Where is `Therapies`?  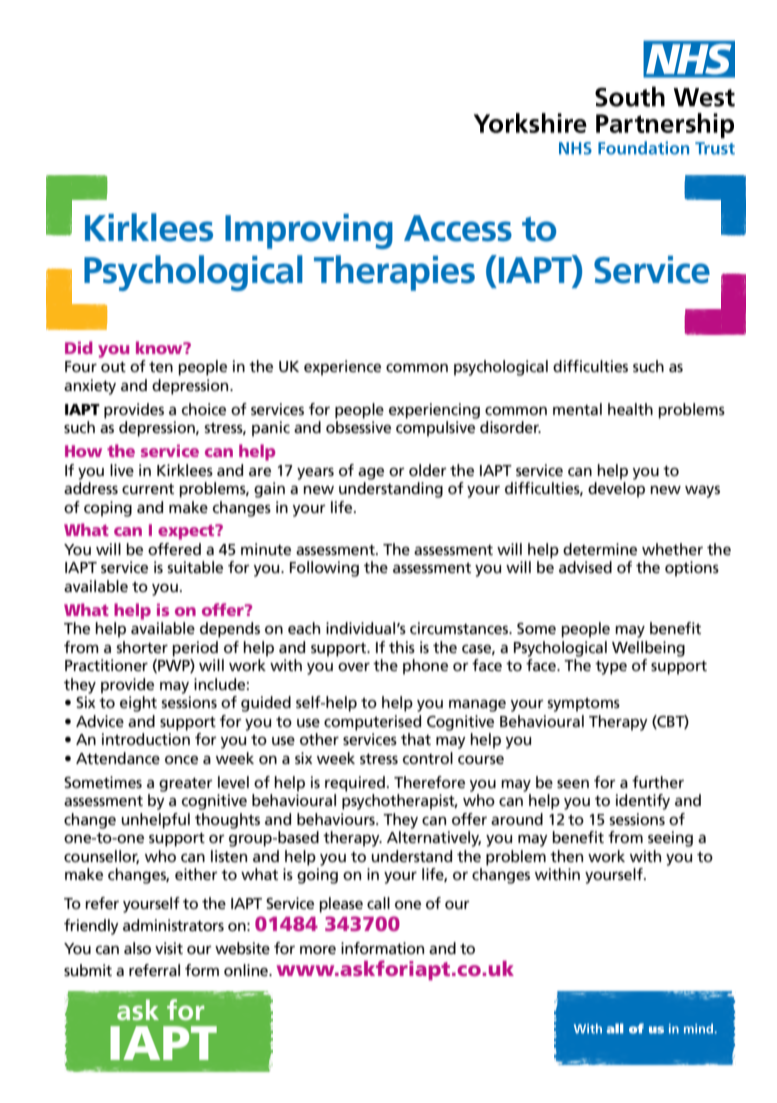
Therapies is located at coordinates (394, 273).
